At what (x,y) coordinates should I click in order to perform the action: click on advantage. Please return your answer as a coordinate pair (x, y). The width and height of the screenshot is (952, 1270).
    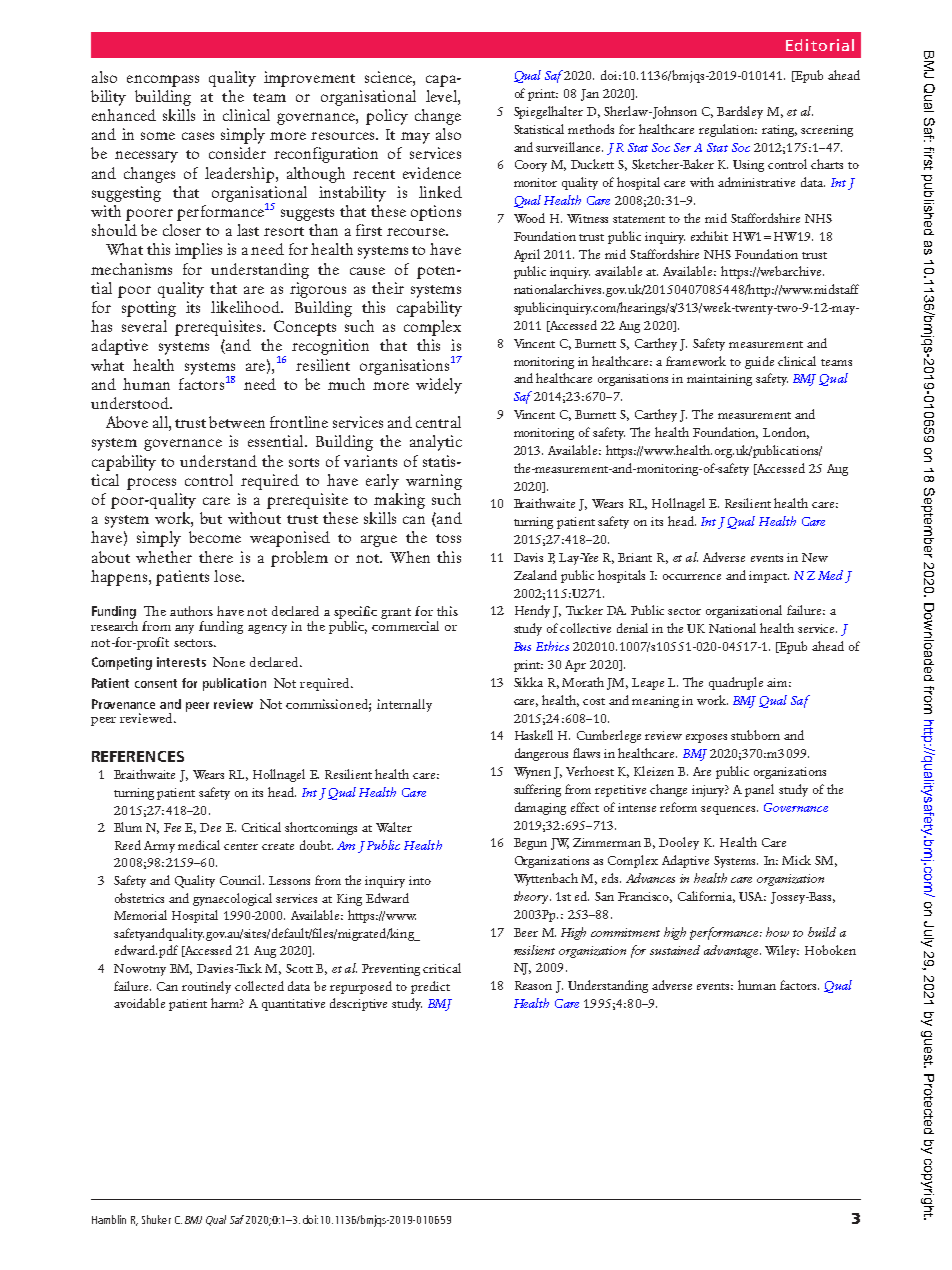
    Looking at the image, I should click on (732, 951).
